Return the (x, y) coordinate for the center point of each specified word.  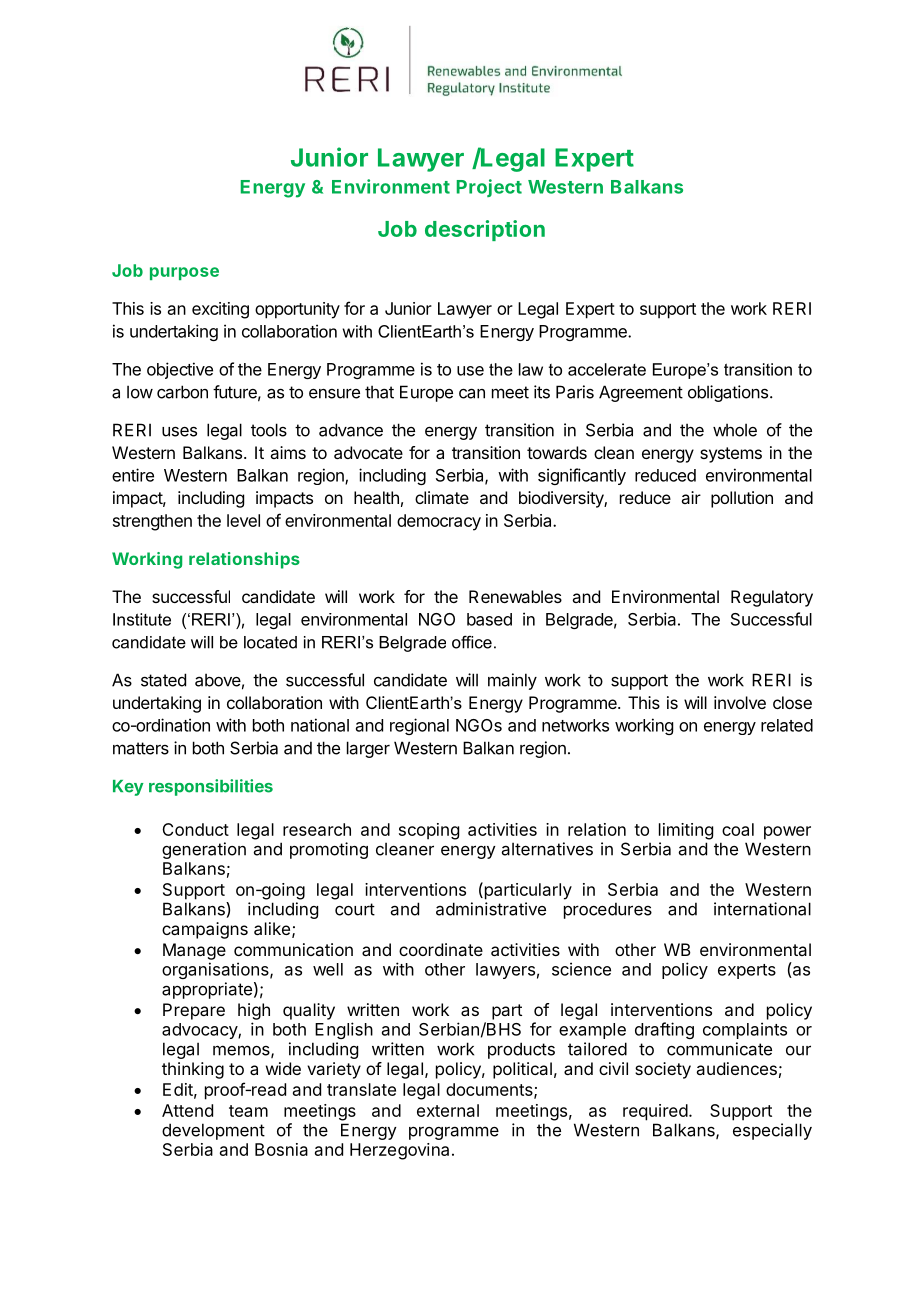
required (655, 1112)
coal (738, 829)
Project (489, 188)
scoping (429, 831)
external (448, 1110)
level (243, 520)
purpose (184, 273)
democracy (439, 522)
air (691, 497)
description (485, 230)
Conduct (195, 829)
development (213, 1131)
